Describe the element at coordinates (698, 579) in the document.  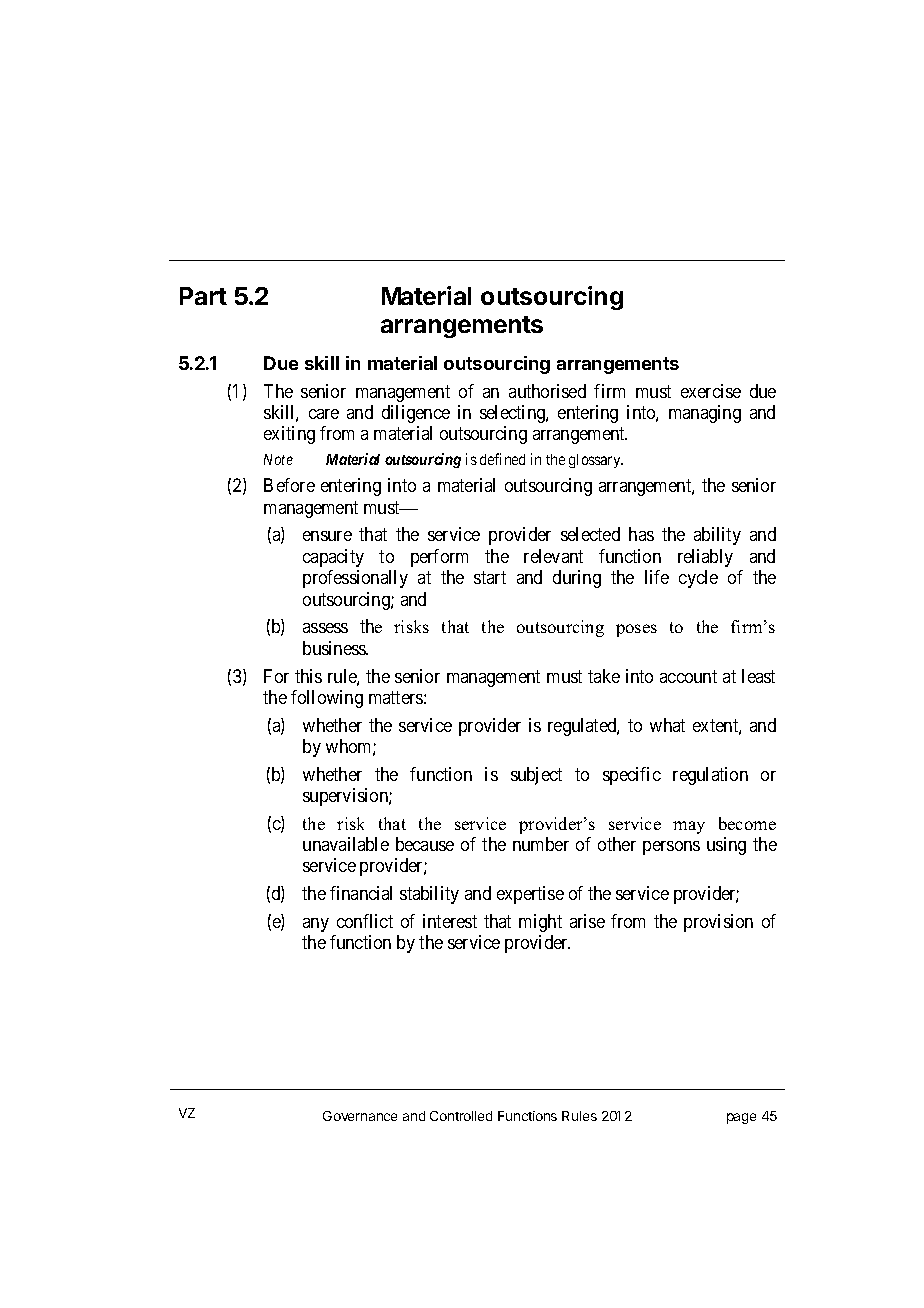
I see `cycle` at that location.
